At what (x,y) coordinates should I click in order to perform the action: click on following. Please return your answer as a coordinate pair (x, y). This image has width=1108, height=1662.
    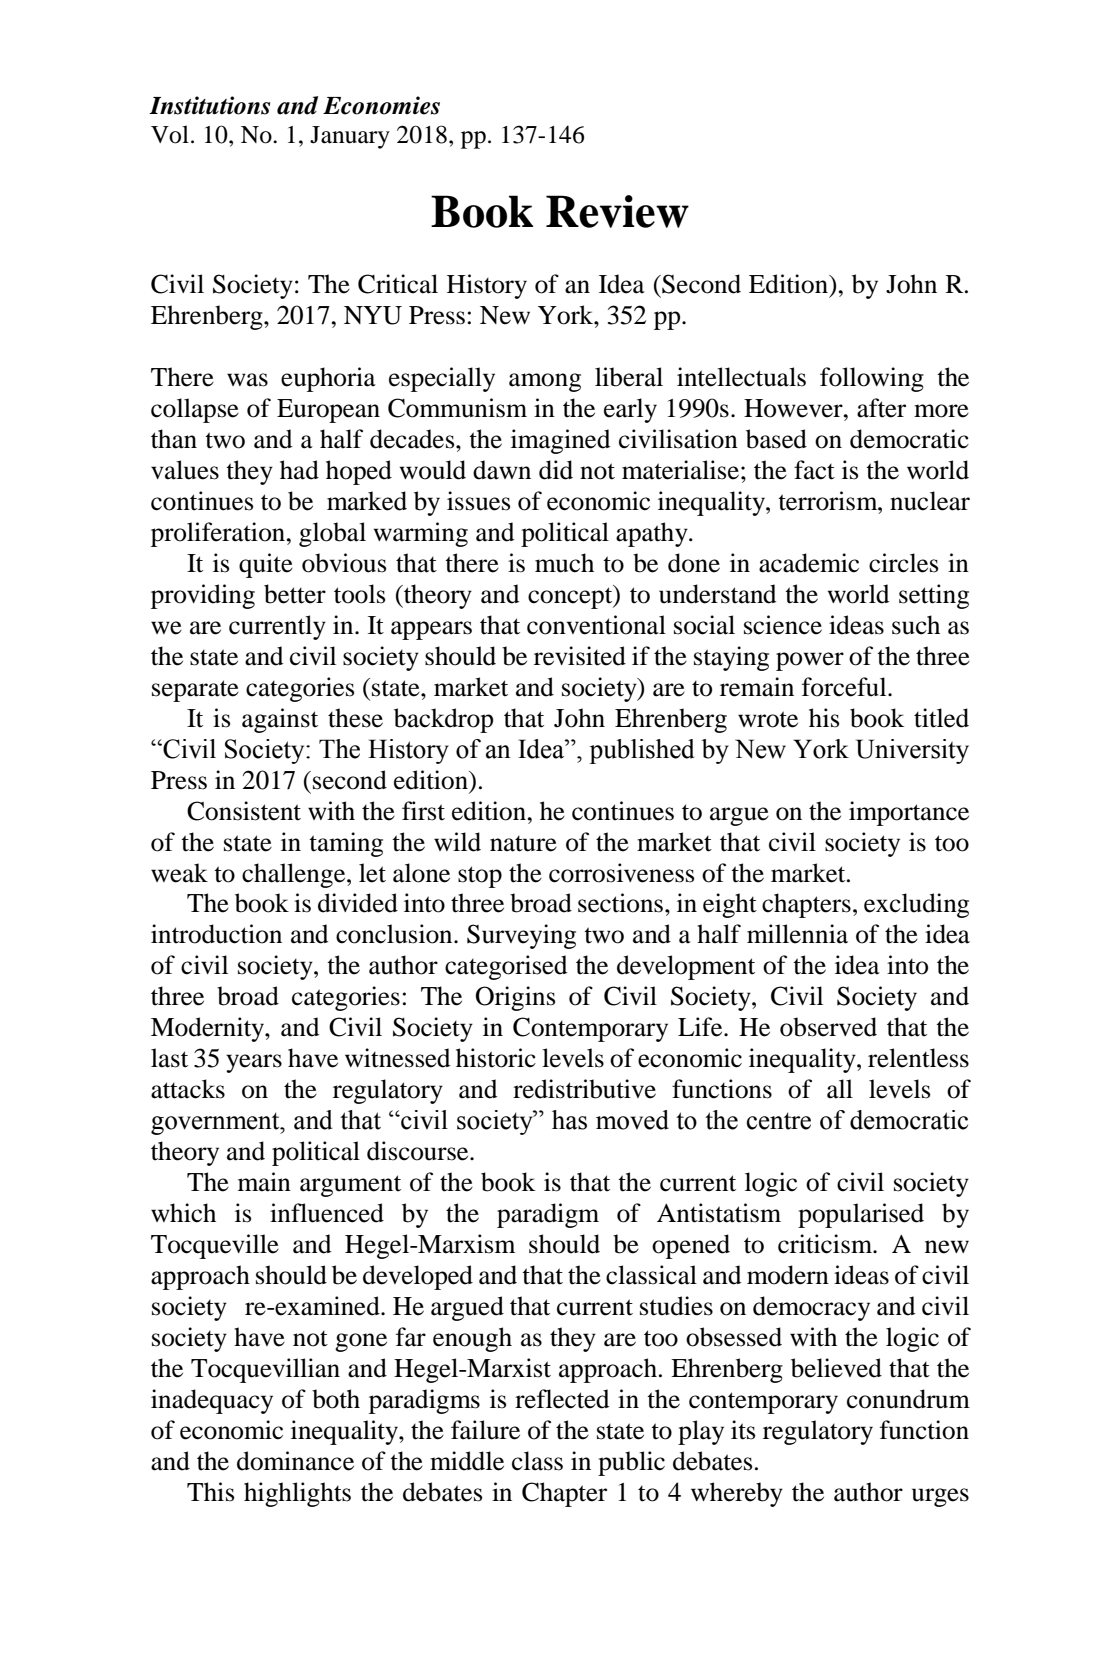
    Looking at the image, I should click on (872, 379).
